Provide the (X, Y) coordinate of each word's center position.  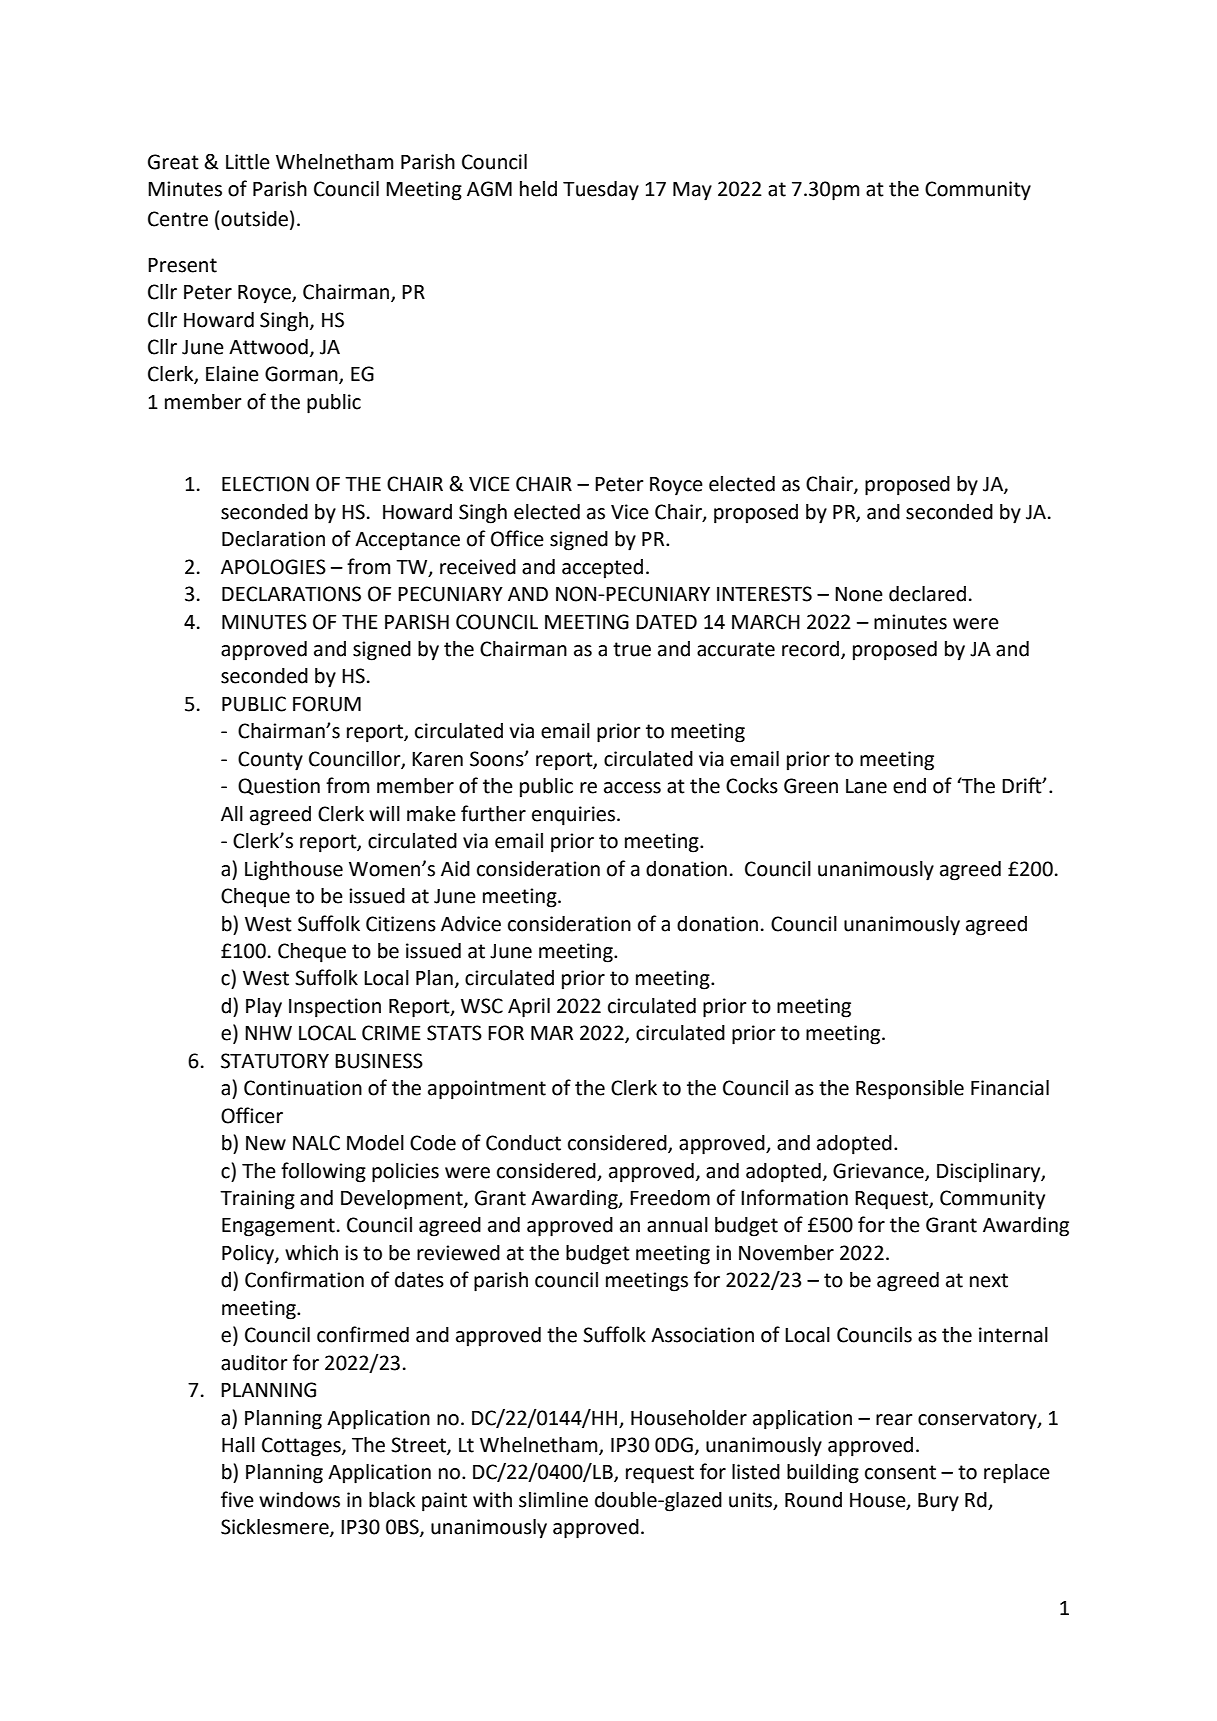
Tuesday (601, 191)
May (692, 191)
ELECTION (265, 484)
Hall (238, 1445)
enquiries (575, 816)
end (909, 786)
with (492, 1500)
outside (254, 219)
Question (279, 786)
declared (927, 594)
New (266, 1143)
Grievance (879, 1171)
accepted (602, 569)
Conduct (523, 1143)
